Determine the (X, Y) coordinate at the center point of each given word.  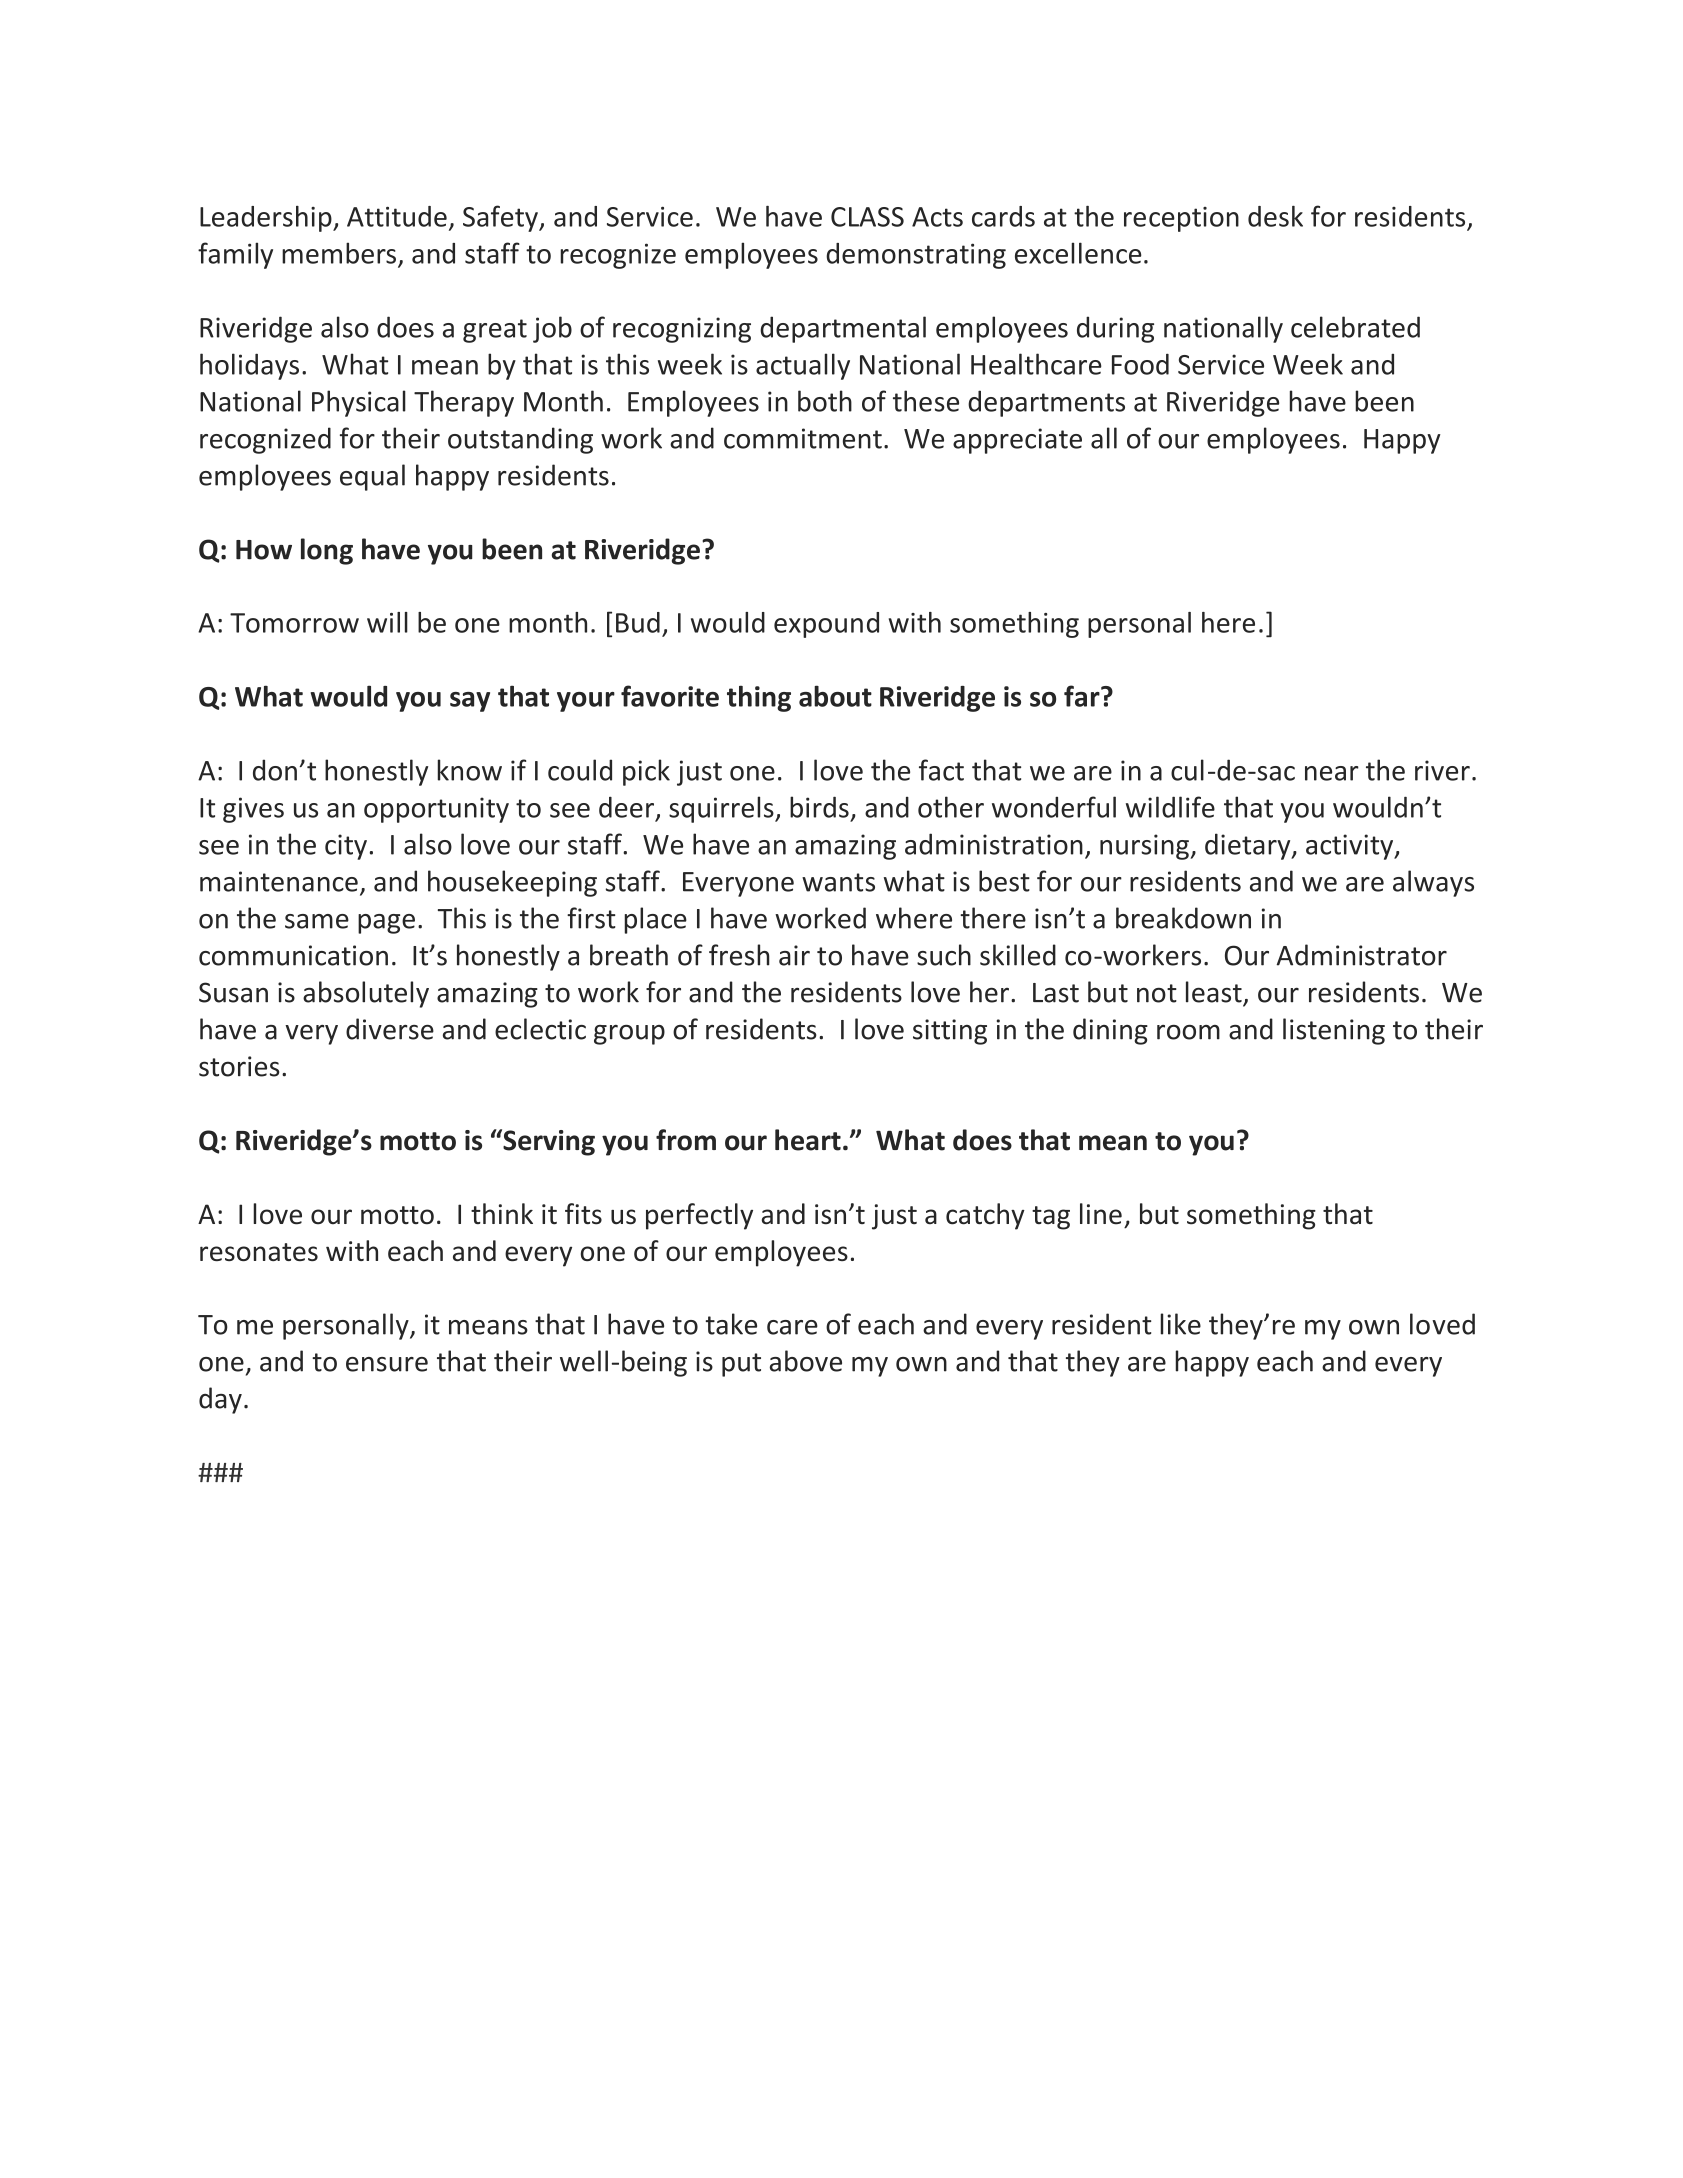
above (806, 1361)
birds (819, 807)
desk (1275, 216)
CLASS (867, 217)
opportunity (436, 810)
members (339, 253)
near (1332, 773)
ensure (387, 1364)
